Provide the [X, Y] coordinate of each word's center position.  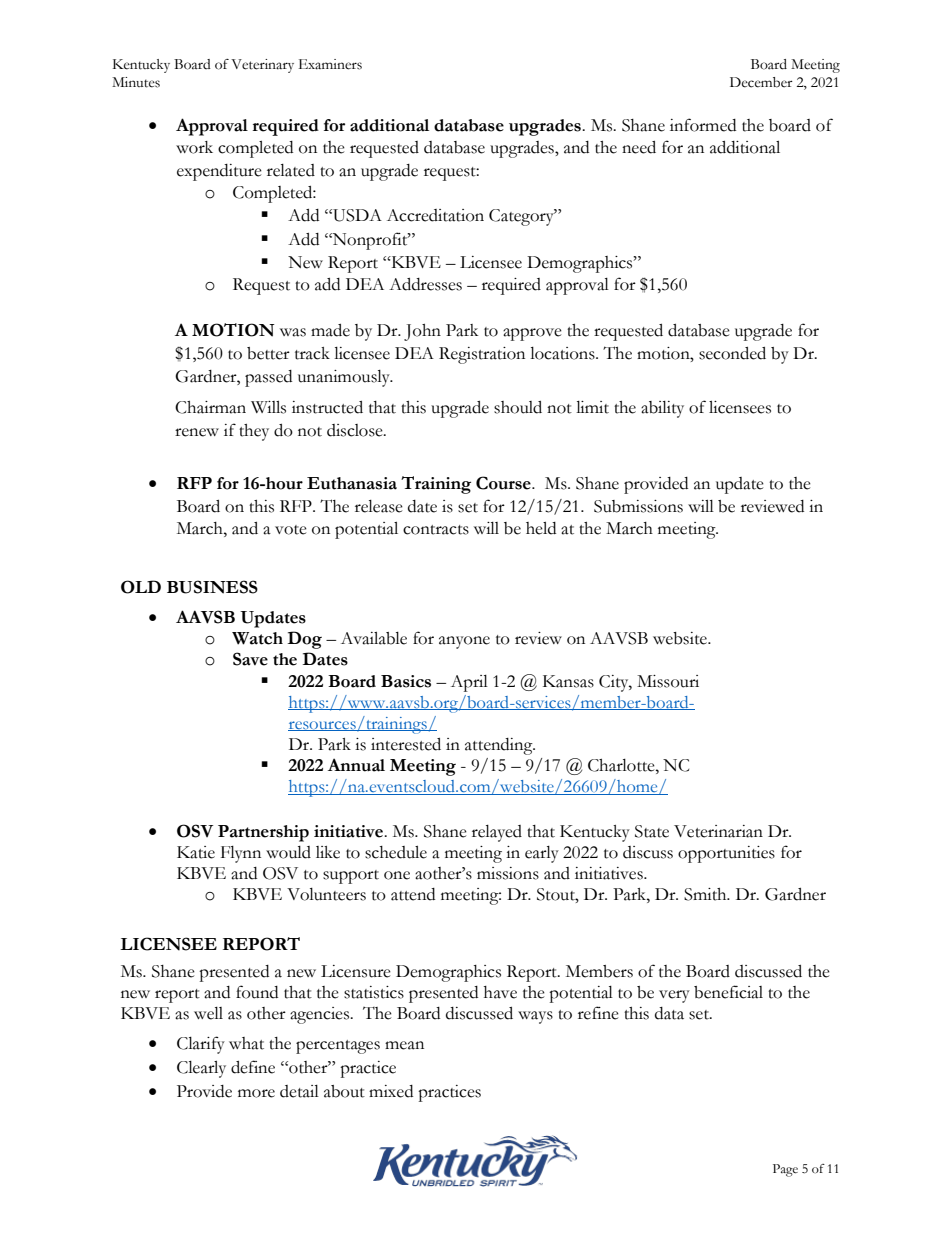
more [256, 1093]
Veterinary [262, 66]
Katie [196, 852]
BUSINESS [212, 587]
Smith [706, 894]
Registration [482, 355]
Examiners [330, 64]
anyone [464, 642]
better [268, 353]
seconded [732, 353]
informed [703, 125]
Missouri [668, 681]
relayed [497, 833]
